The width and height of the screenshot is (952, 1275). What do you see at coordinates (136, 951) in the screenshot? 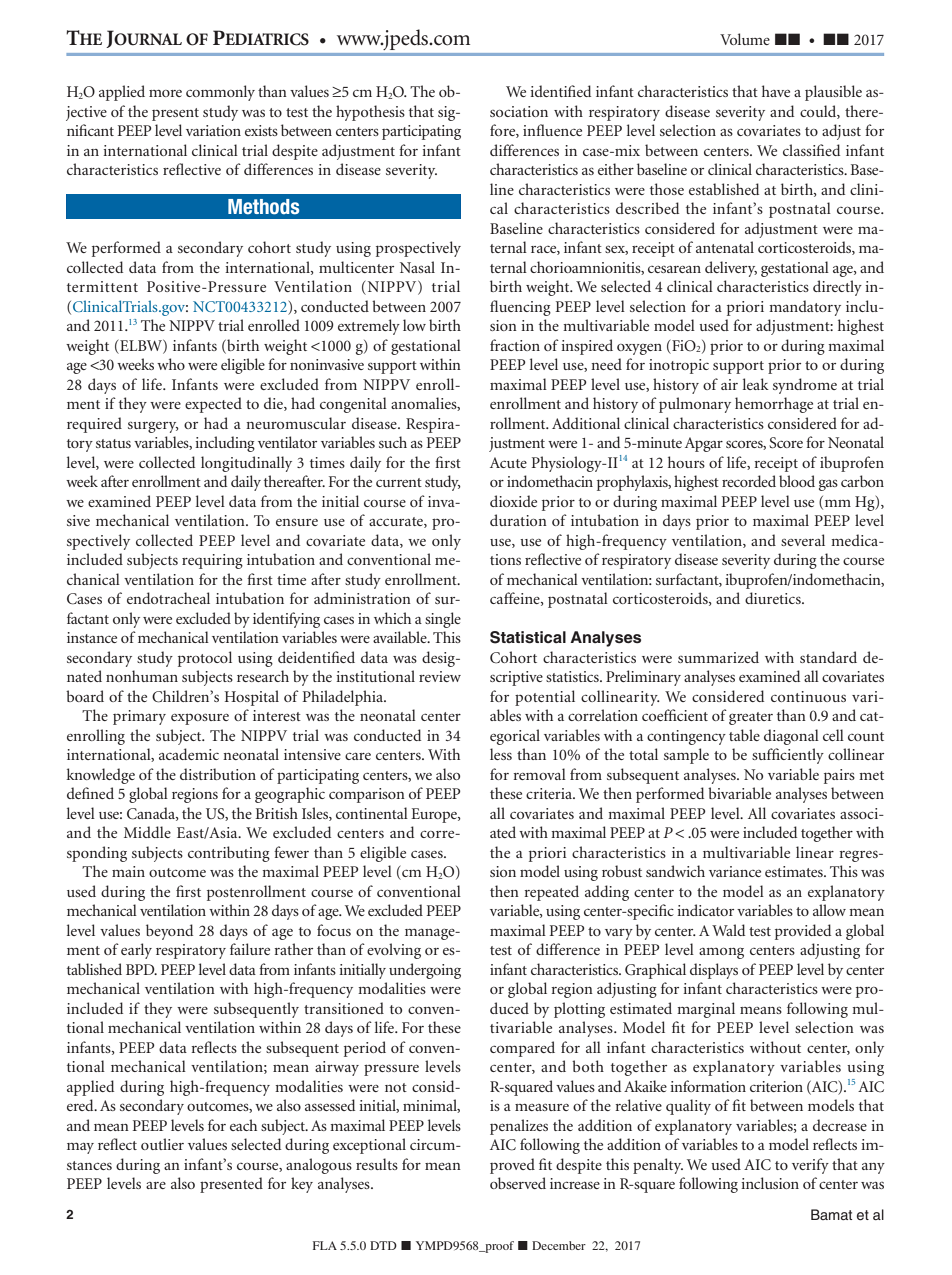
I see `early` at bounding box center [136, 951].
